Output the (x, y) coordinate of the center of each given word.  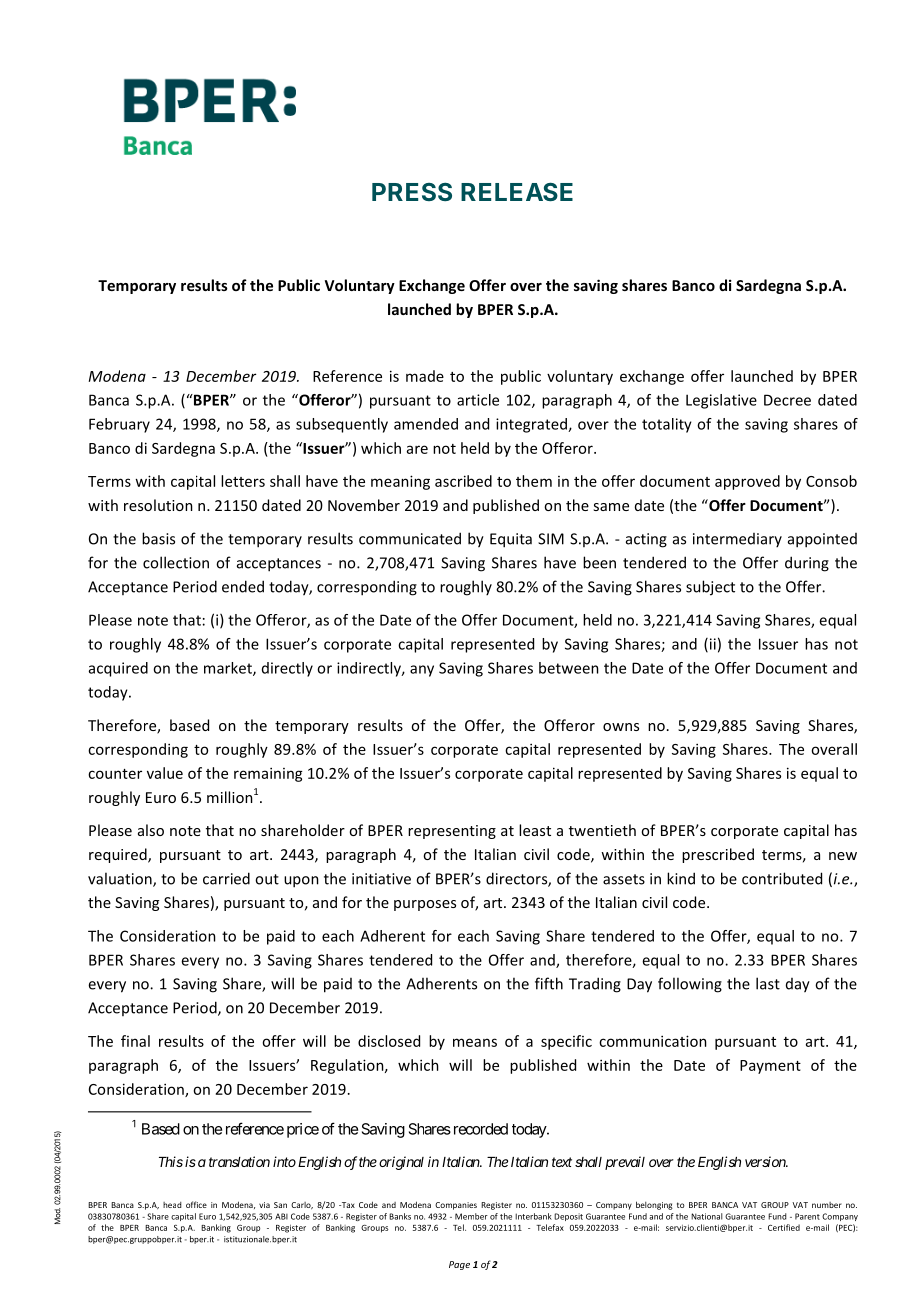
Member (471, 1216)
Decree (787, 400)
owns (621, 727)
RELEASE (517, 191)
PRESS (412, 192)
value (165, 773)
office (196, 1204)
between (569, 668)
